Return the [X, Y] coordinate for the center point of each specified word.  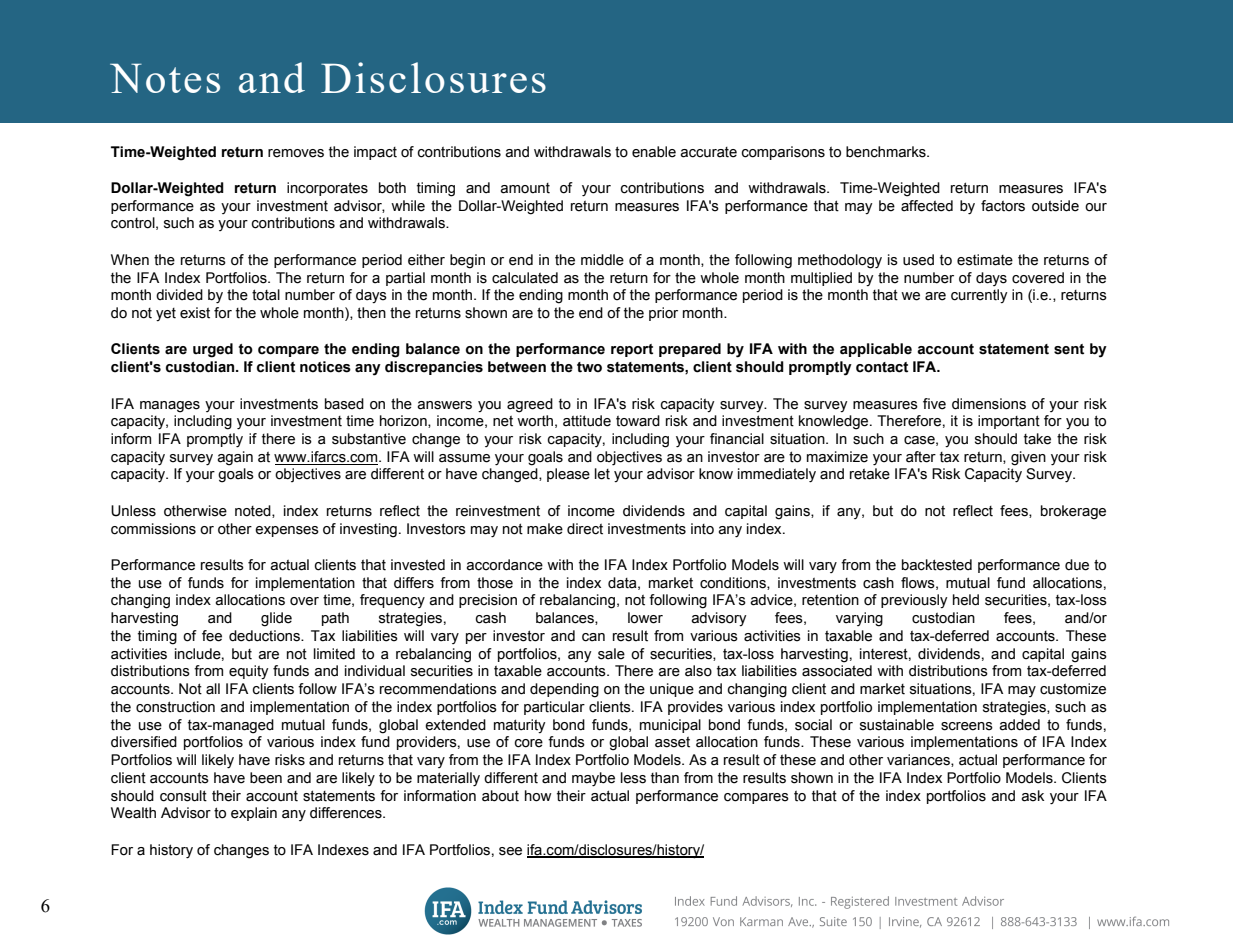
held [966, 600]
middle [602, 260]
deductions [265, 636]
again [235, 458]
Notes [165, 78]
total [266, 295]
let [602, 474]
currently [979, 296]
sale [611, 654]
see [510, 851]
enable [654, 152]
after [921, 457]
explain [254, 814]
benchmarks [887, 152]
